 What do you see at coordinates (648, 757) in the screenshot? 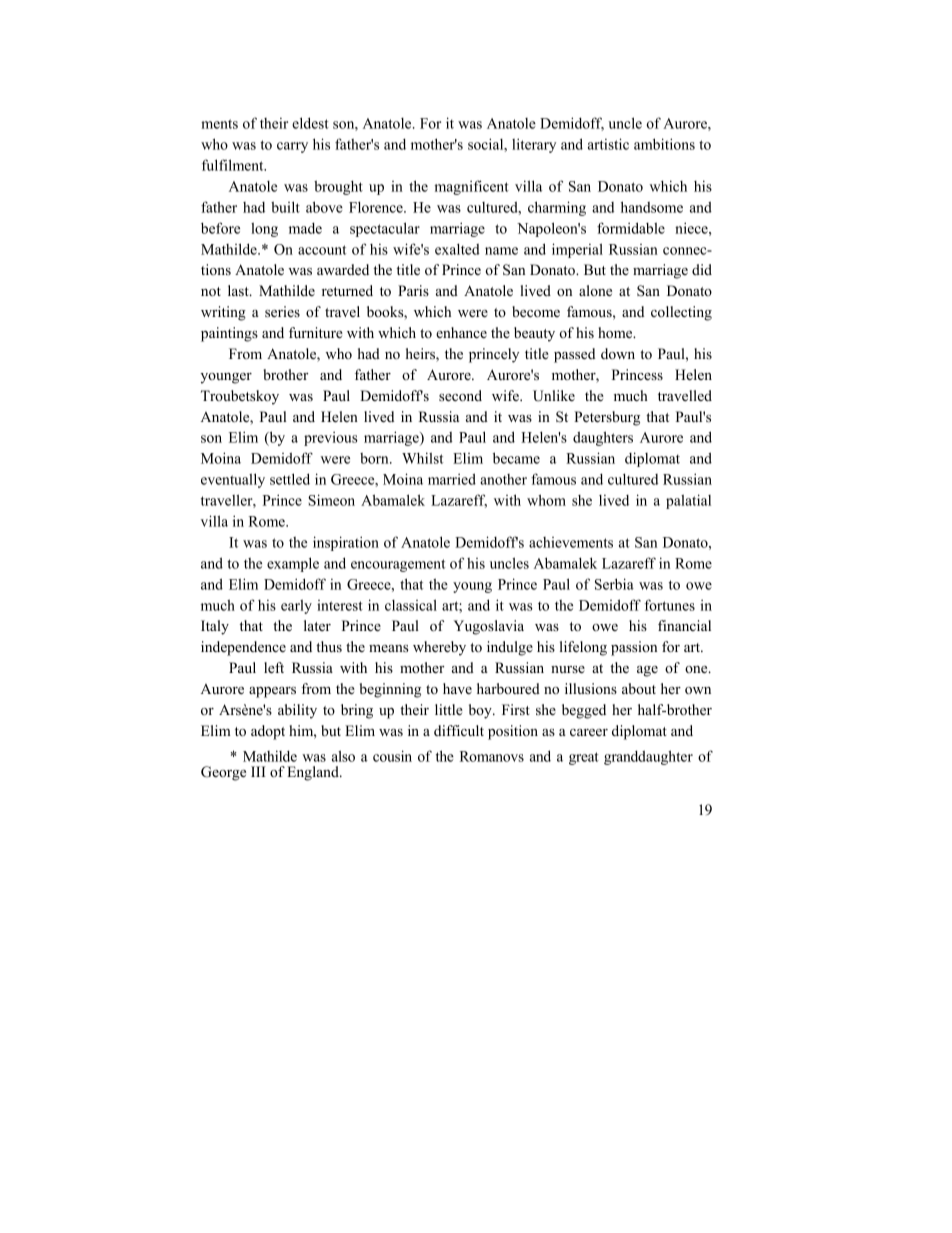
I see `granddaughter` at bounding box center [648, 757].
